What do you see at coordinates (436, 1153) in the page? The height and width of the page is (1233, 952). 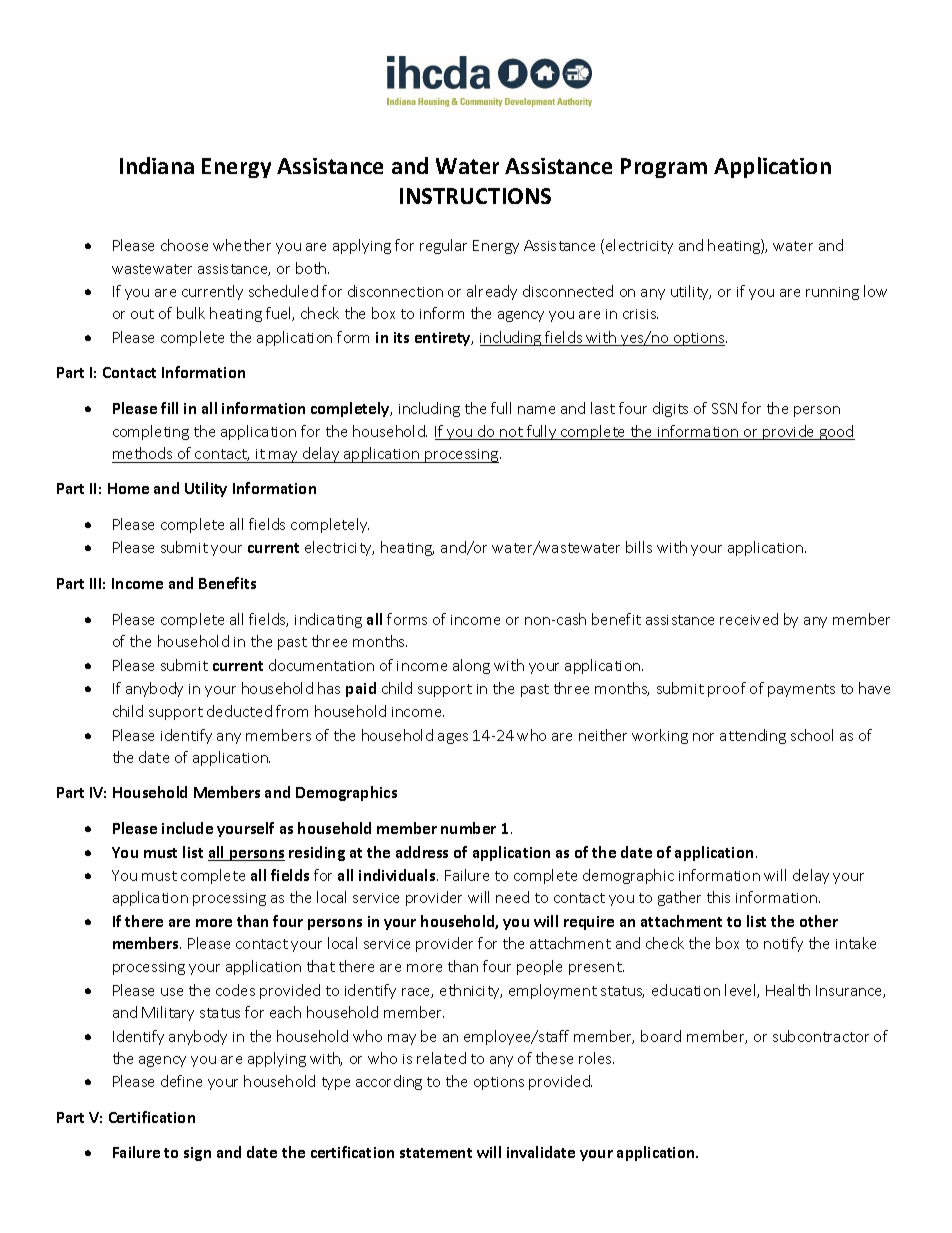 I see `statement` at bounding box center [436, 1153].
